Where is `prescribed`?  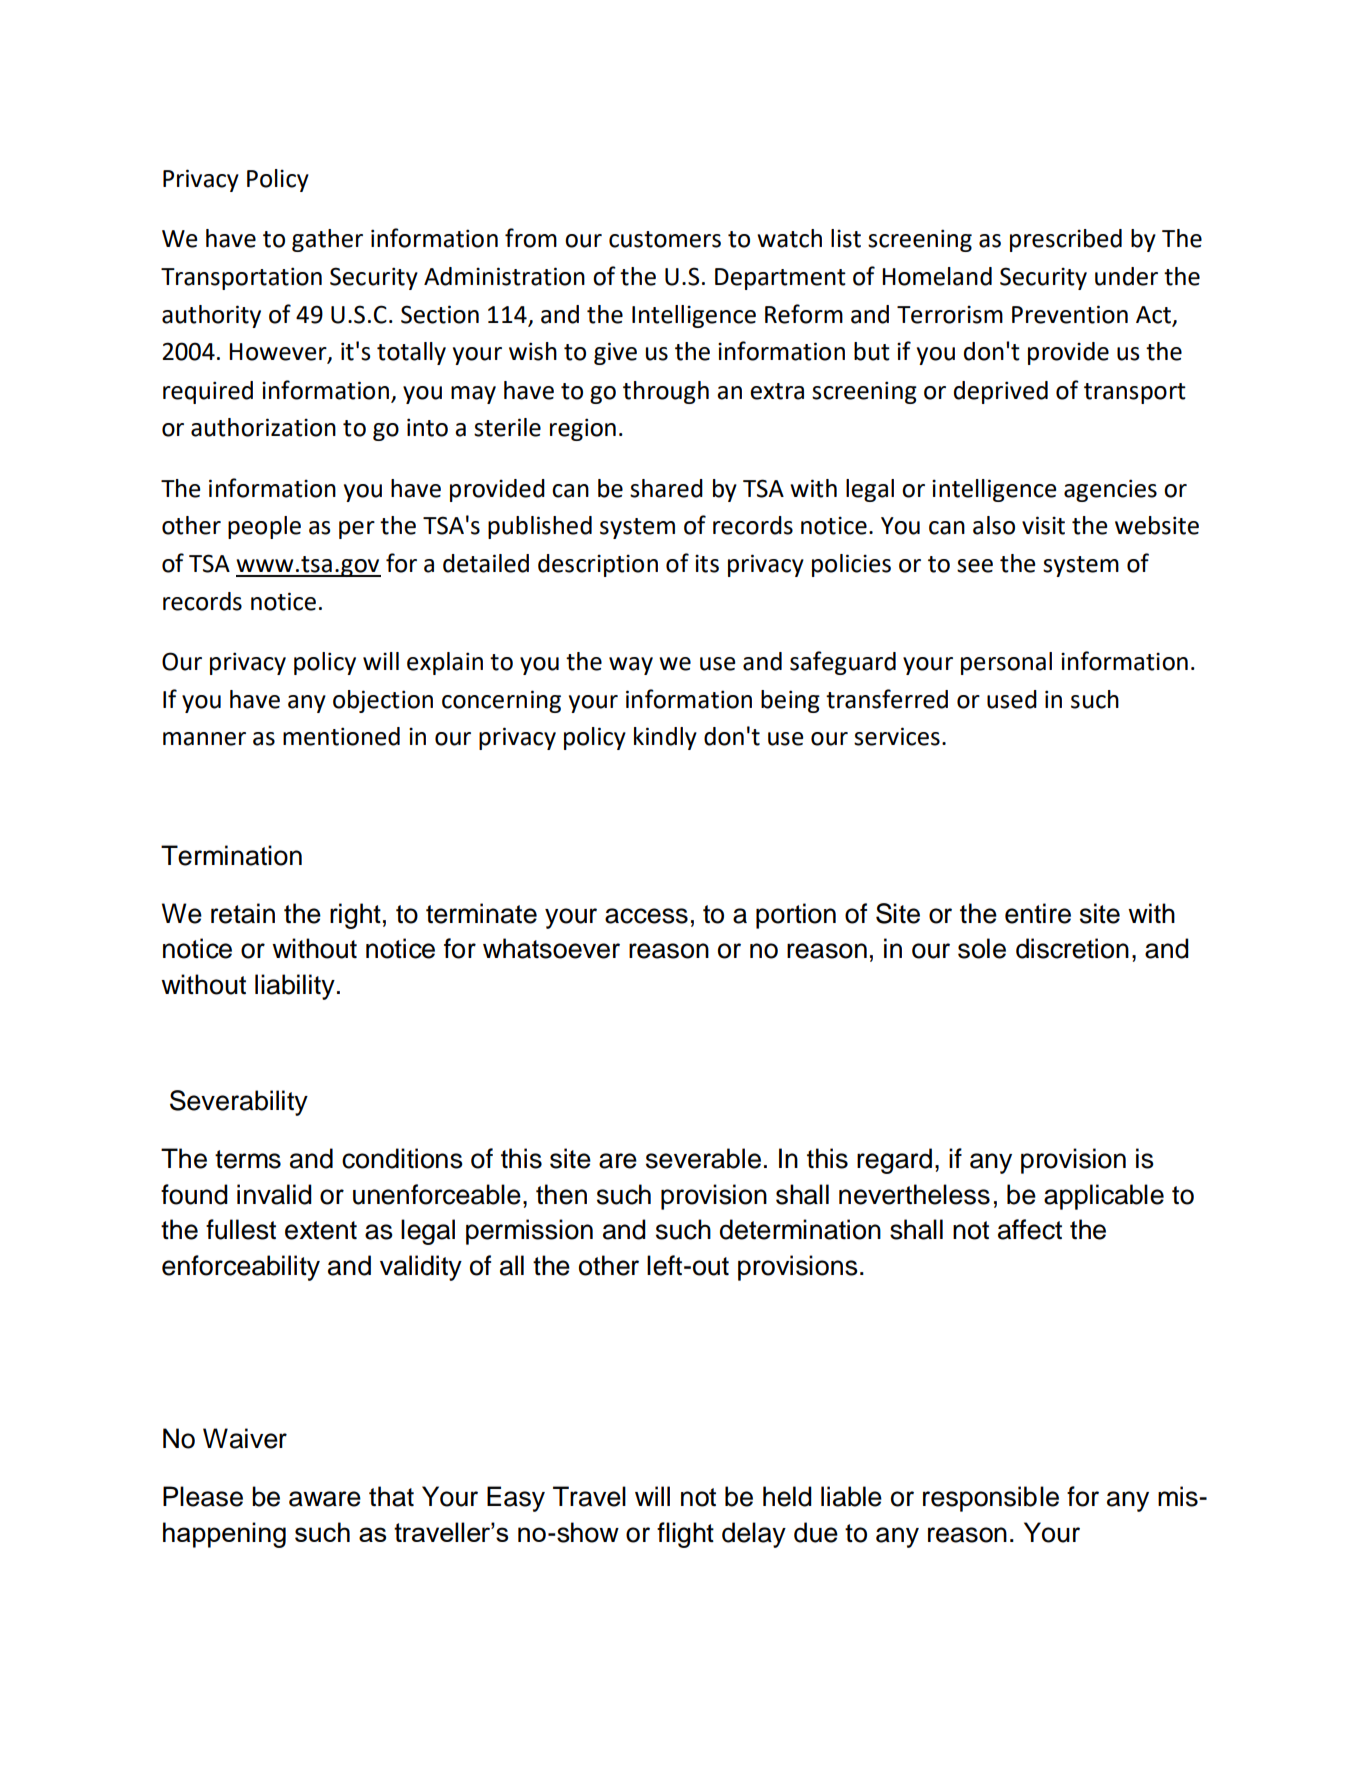
prescribed is located at coordinates (1066, 240).
